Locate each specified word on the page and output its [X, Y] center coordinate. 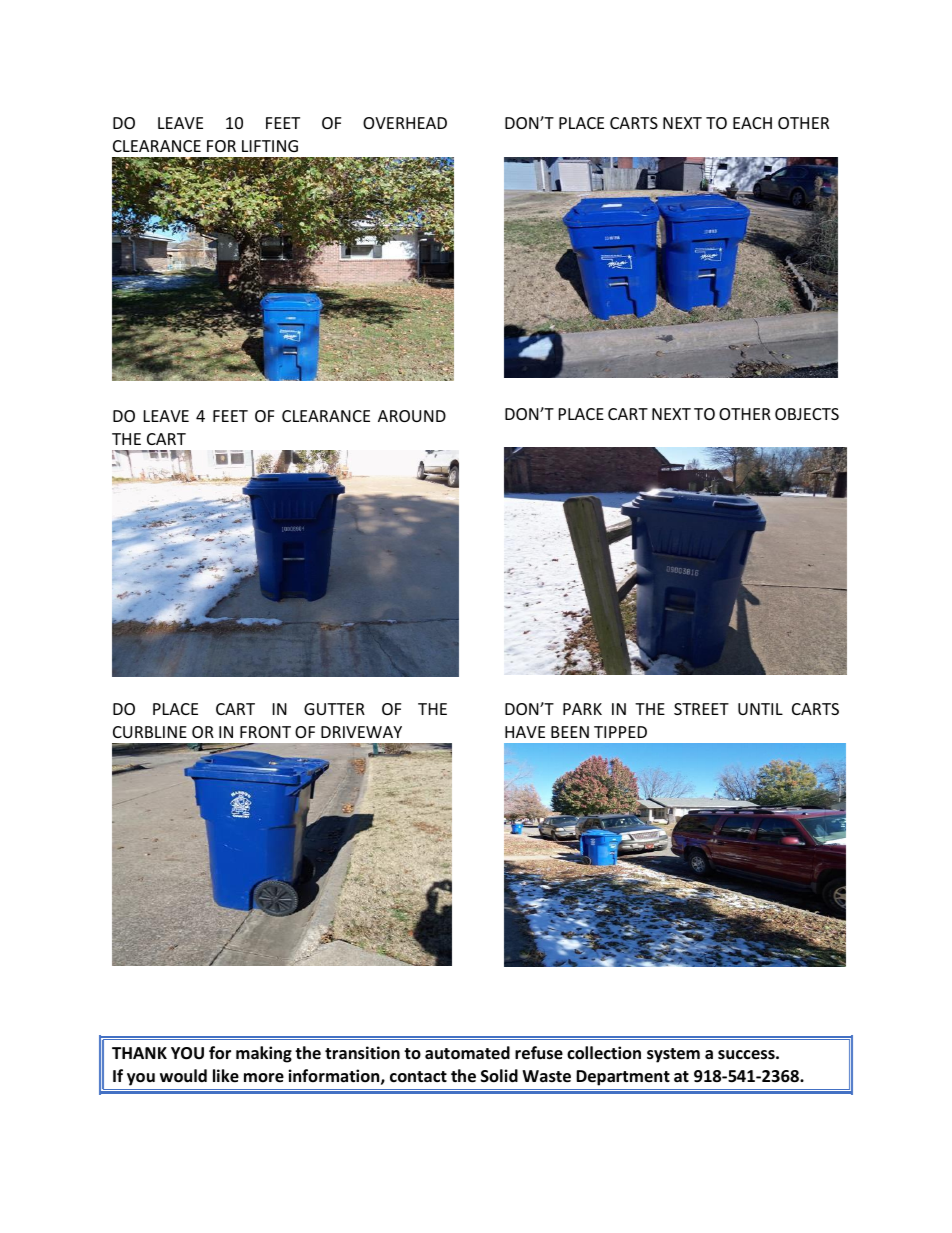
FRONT [265, 732]
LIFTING [270, 146]
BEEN [570, 732]
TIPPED [620, 732]
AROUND [412, 416]
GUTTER [334, 709]
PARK [582, 709]
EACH [752, 123]
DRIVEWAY [361, 732]
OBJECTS [807, 414]
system [673, 1055]
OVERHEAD [405, 123]
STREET [701, 709]
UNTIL [760, 709]
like [226, 1076]
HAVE [525, 732]
